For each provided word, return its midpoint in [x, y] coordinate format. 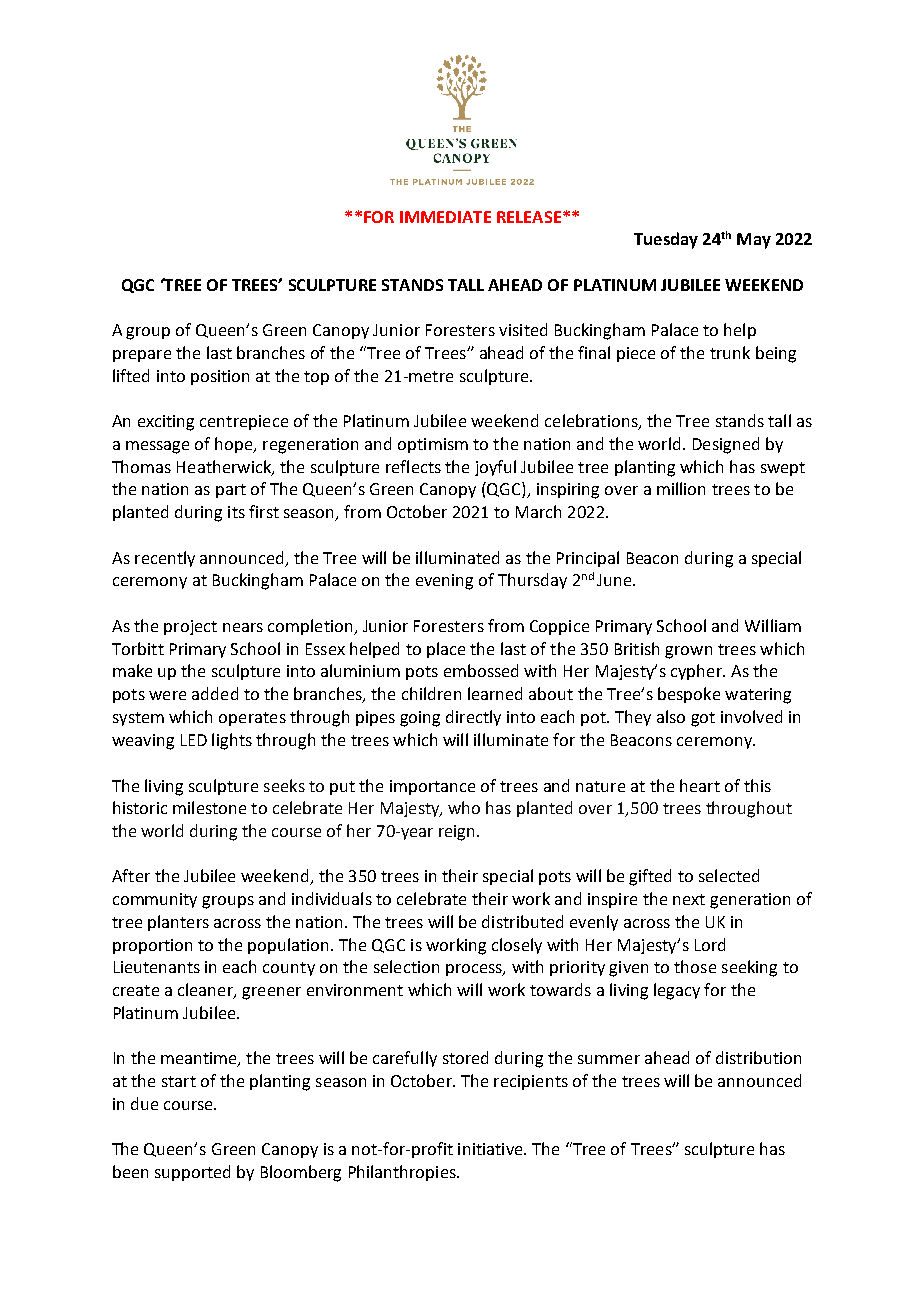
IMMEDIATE [445, 217]
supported [192, 1173]
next [689, 899]
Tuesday [666, 240]
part [231, 491]
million [681, 488]
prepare [142, 356]
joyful [495, 468]
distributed [522, 921]
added [215, 693]
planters [178, 923]
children [431, 693]
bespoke [689, 695]
